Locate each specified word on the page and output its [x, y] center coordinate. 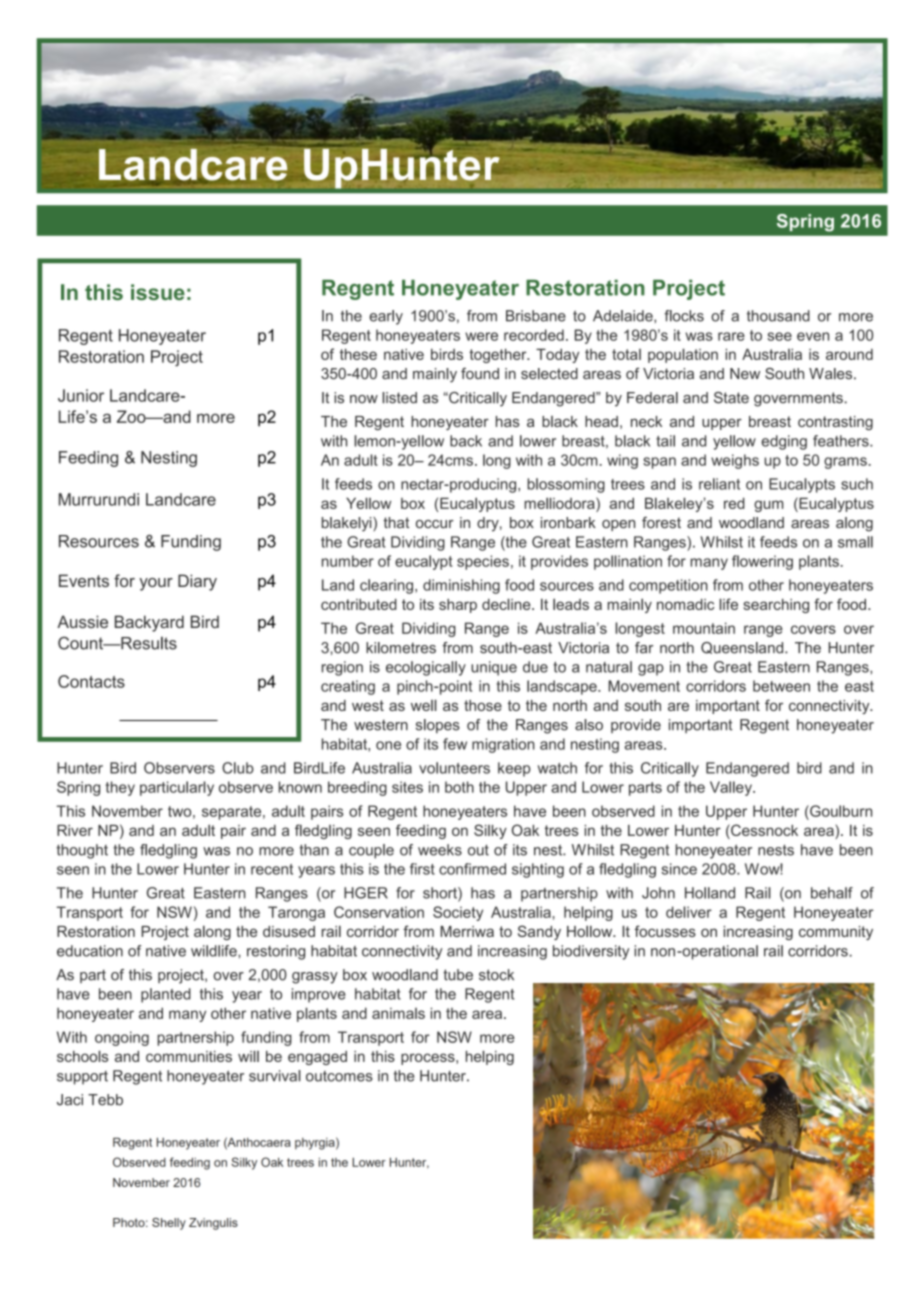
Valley [732, 788]
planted [166, 995]
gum [768, 506]
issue [158, 292]
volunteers [454, 768]
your [156, 584]
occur [435, 524]
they [120, 788]
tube [458, 975]
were [481, 336]
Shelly [169, 1224]
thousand [778, 316]
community [836, 933]
